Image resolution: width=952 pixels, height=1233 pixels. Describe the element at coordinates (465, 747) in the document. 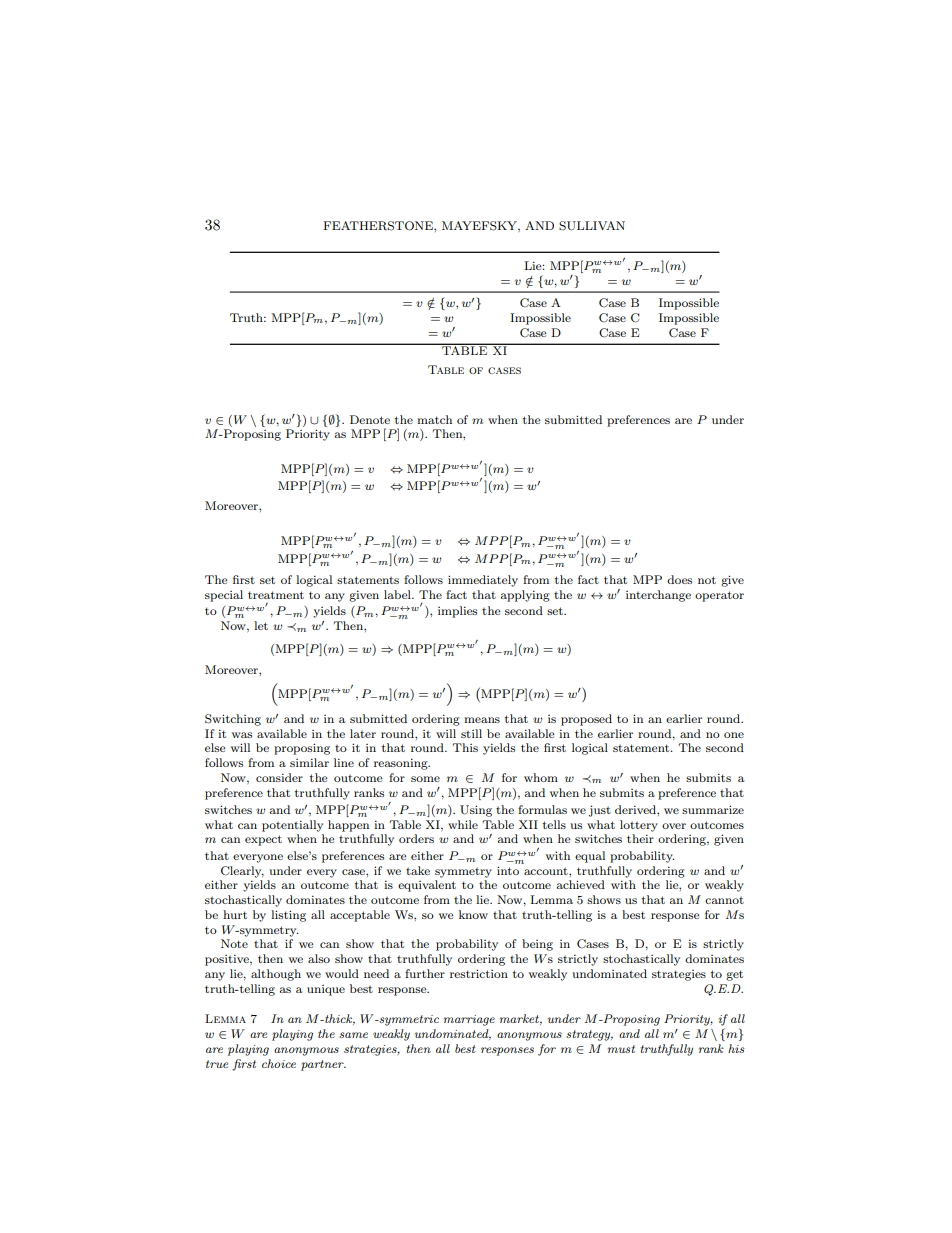

I see `This` at that location.
